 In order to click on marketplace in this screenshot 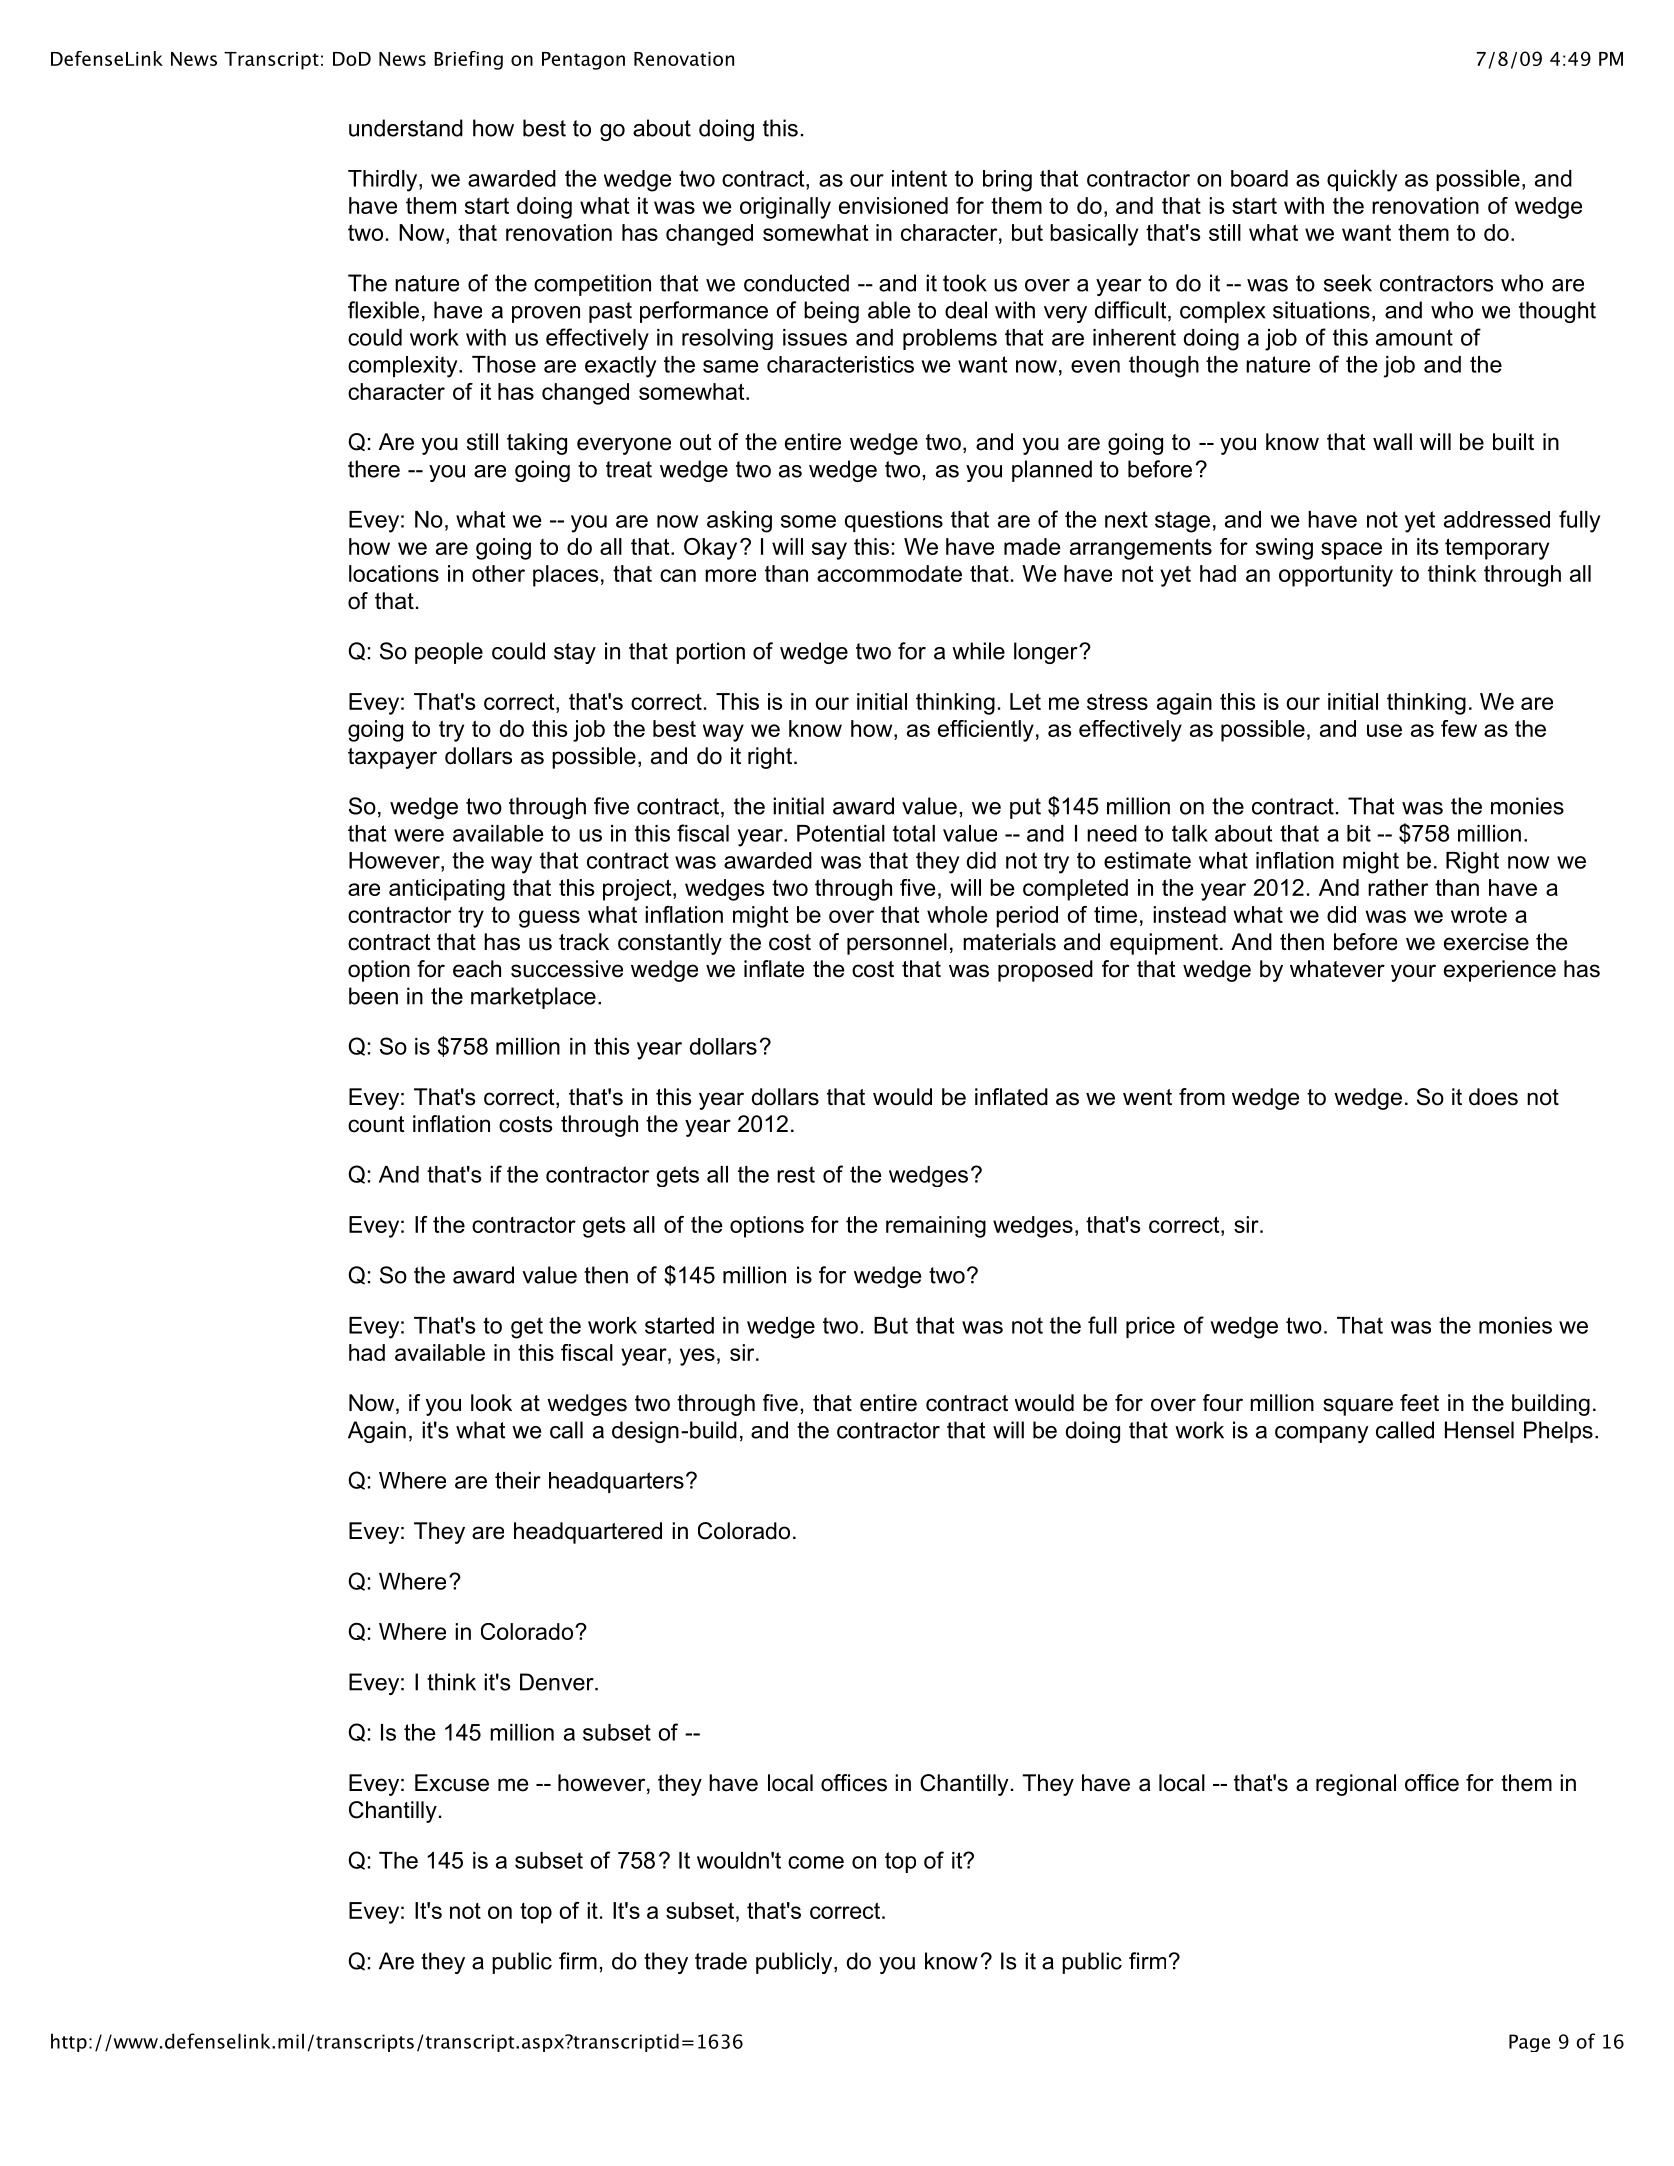, I will do `click(533, 998)`.
